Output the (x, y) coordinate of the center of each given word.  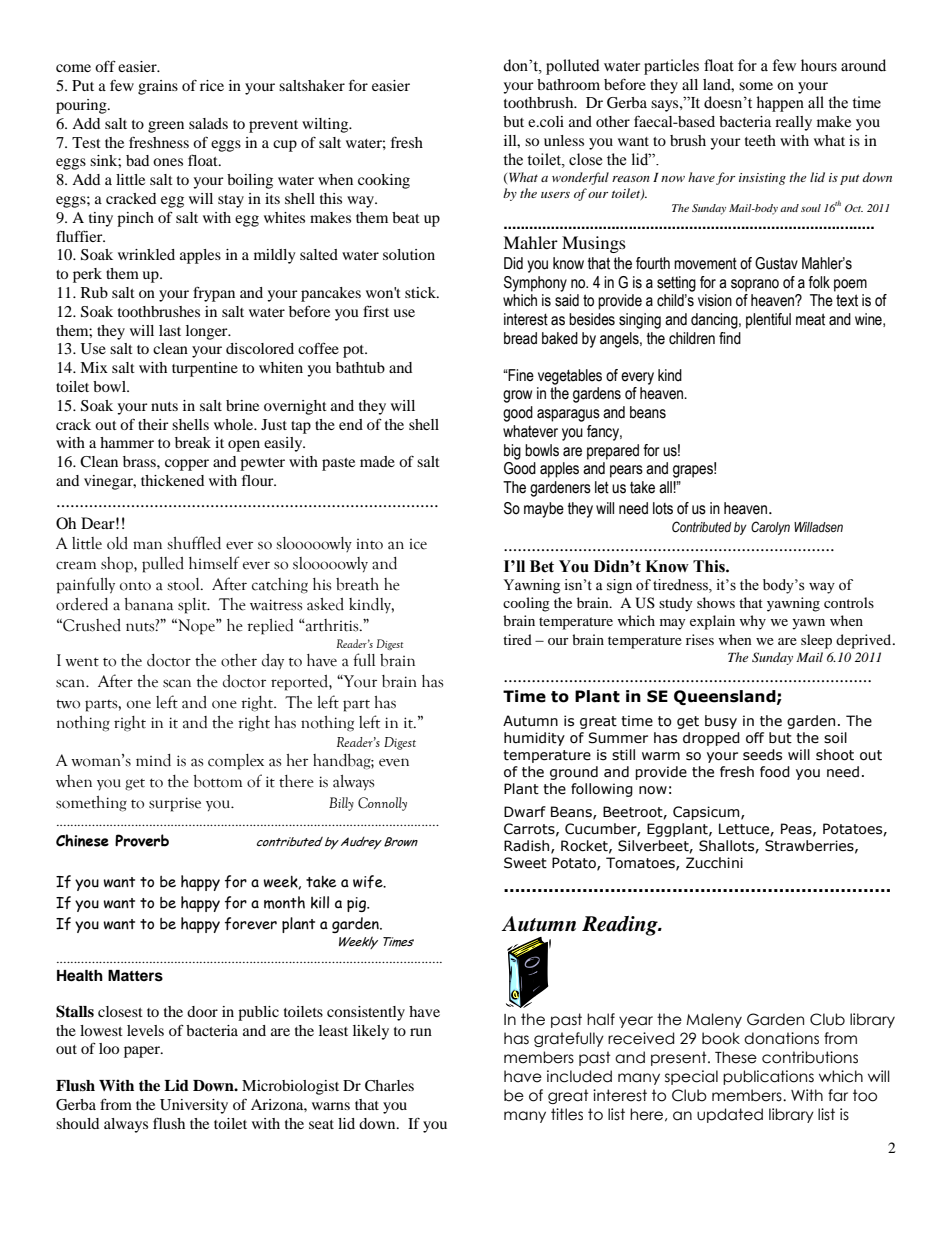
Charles (389, 1086)
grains (158, 87)
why (752, 622)
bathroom (568, 84)
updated (730, 1115)
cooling (526, 604)
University (194, 1106)
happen (780, 104)
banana (148, 604)
